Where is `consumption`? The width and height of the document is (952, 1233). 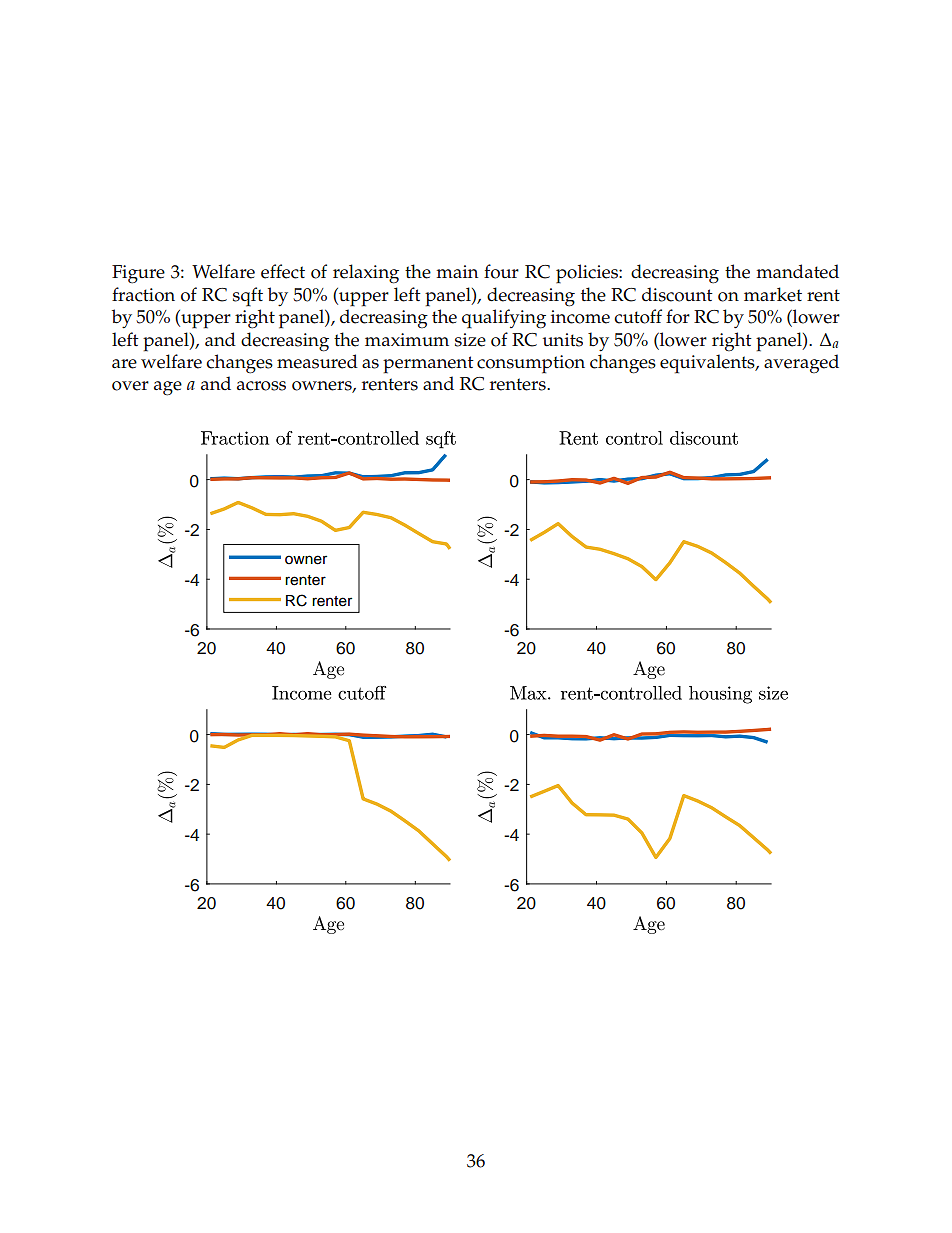
consumption is located at coordinates (531, 364).
